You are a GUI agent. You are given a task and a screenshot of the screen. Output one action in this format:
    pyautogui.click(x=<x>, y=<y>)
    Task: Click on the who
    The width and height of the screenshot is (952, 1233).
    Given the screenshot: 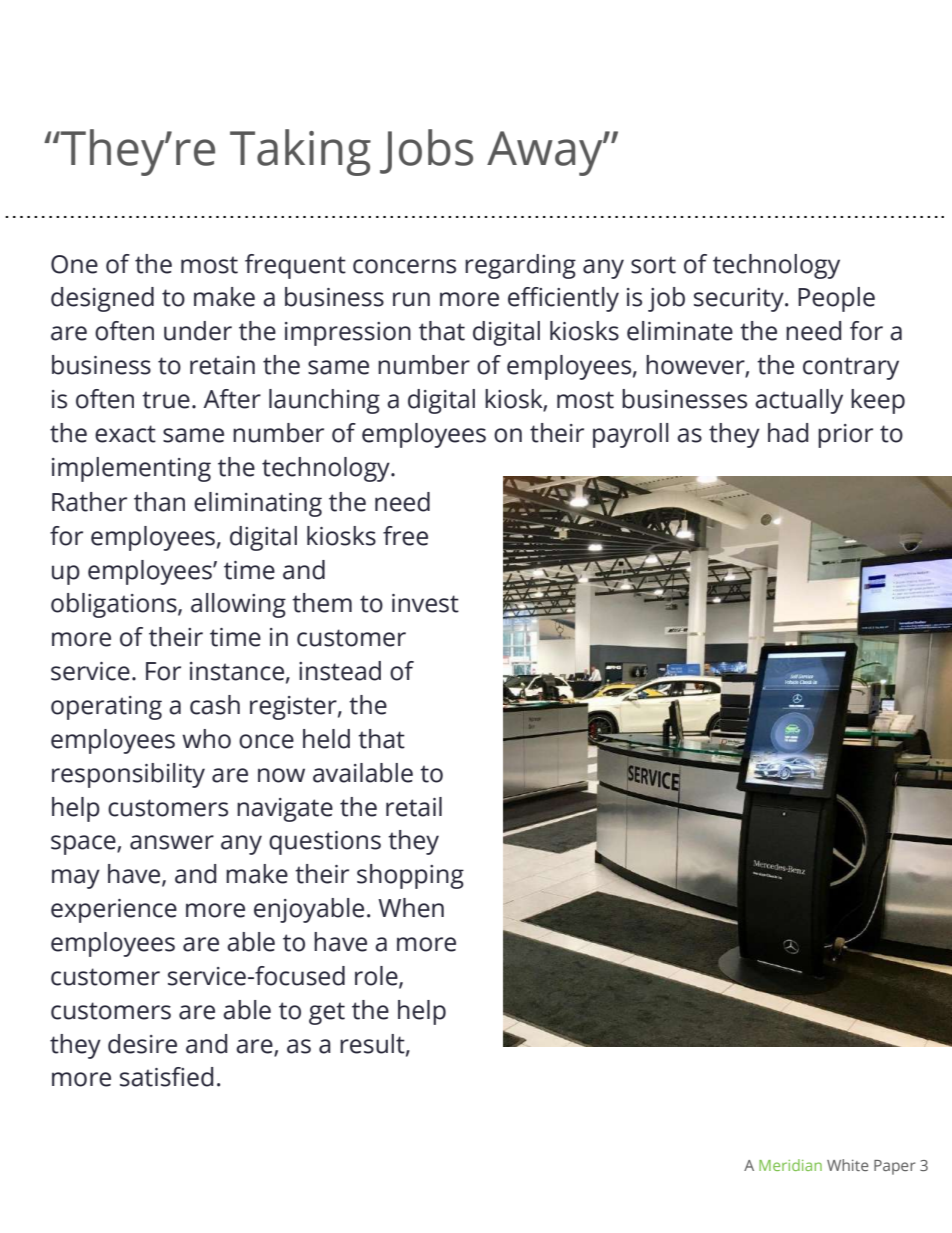 What is the action you would take?
    pyautogui.click(x=206, y=739)
